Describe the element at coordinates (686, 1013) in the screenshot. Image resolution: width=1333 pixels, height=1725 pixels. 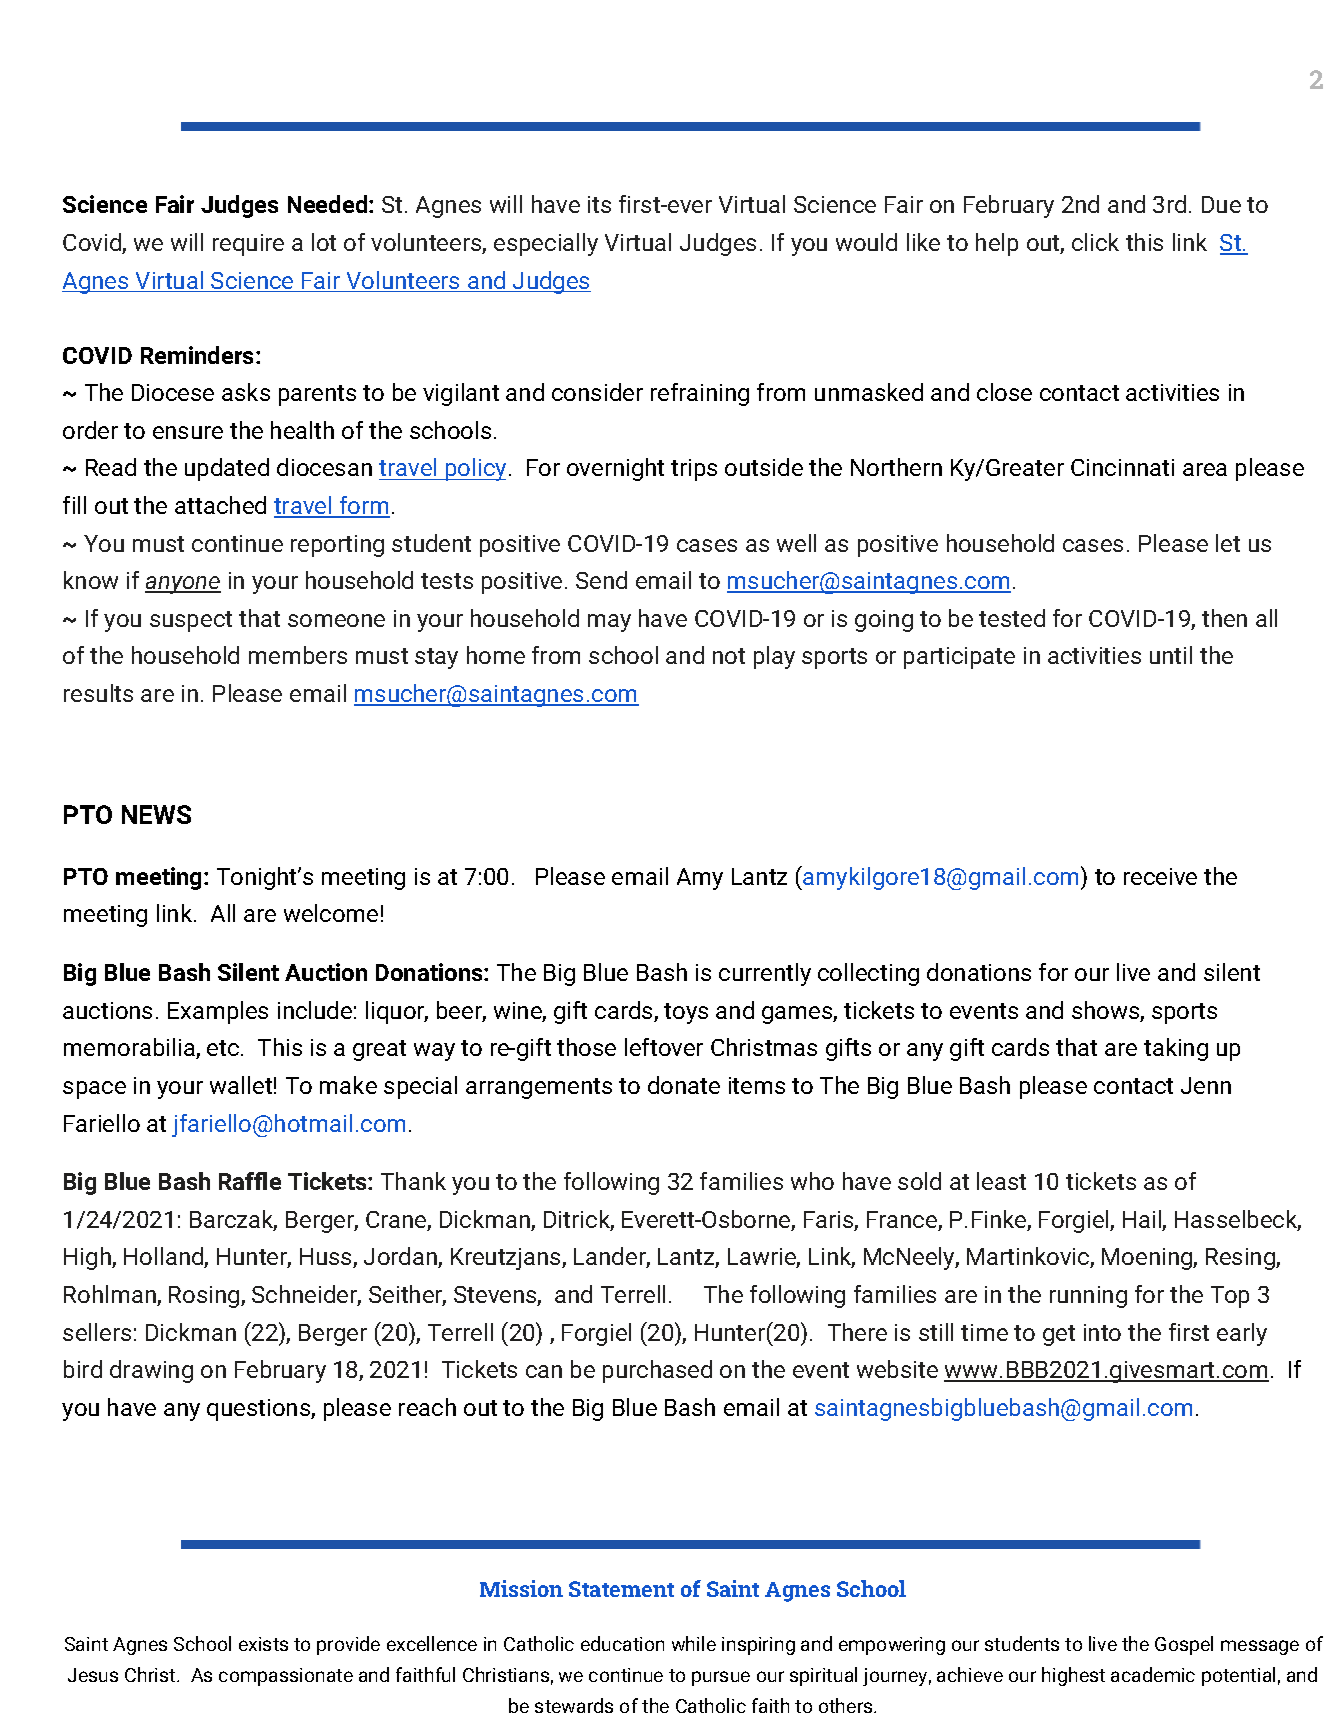
I see `toys` at that location.
